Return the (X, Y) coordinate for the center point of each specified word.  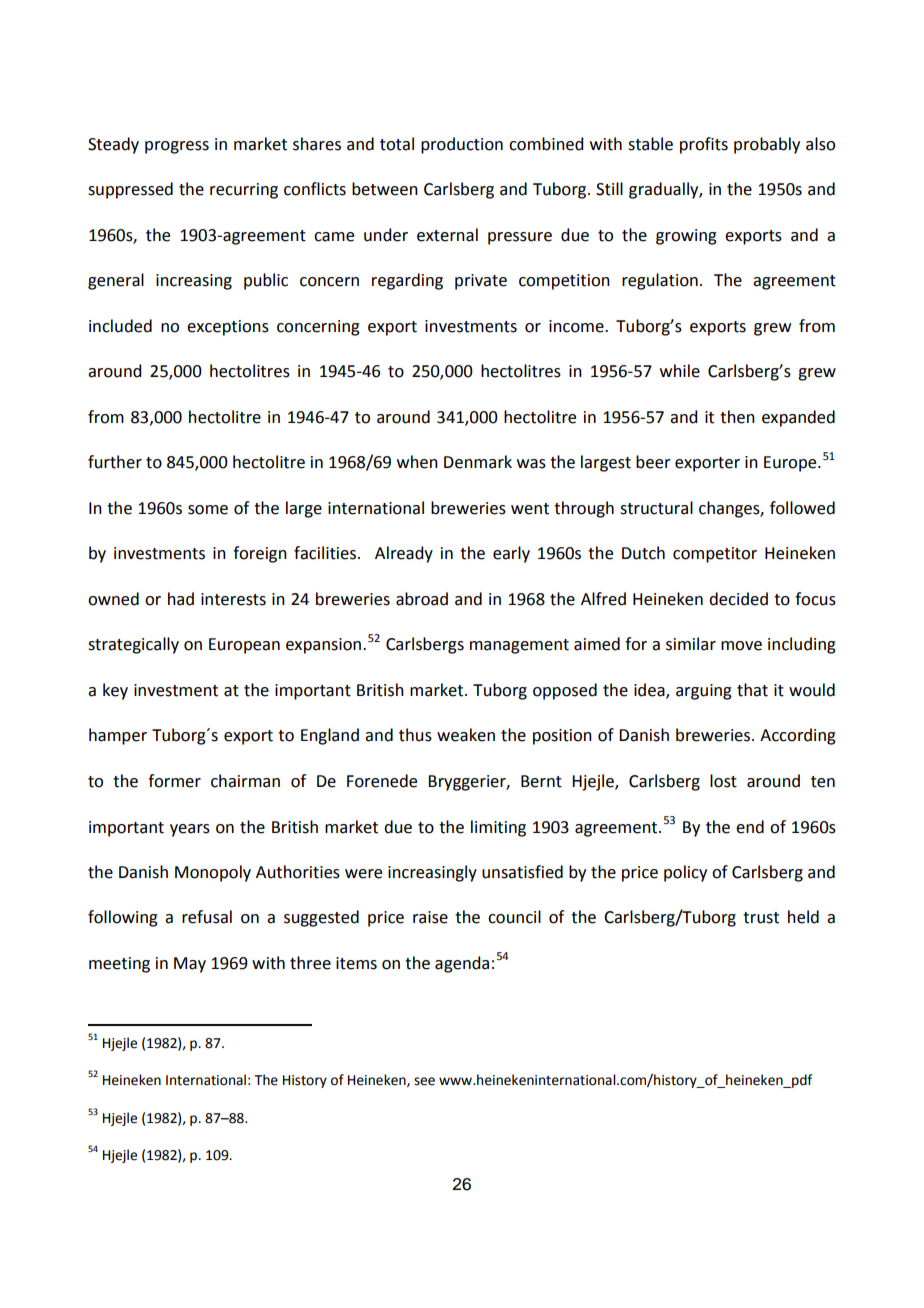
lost (723, 781)
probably (767, 145)
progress (177, 147)
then (737, 417)
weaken (466, 735)
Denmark (478, 462)
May (190, 965)
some (208, 510)
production (462, 145)
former (174, 781)
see (424, 1081)
